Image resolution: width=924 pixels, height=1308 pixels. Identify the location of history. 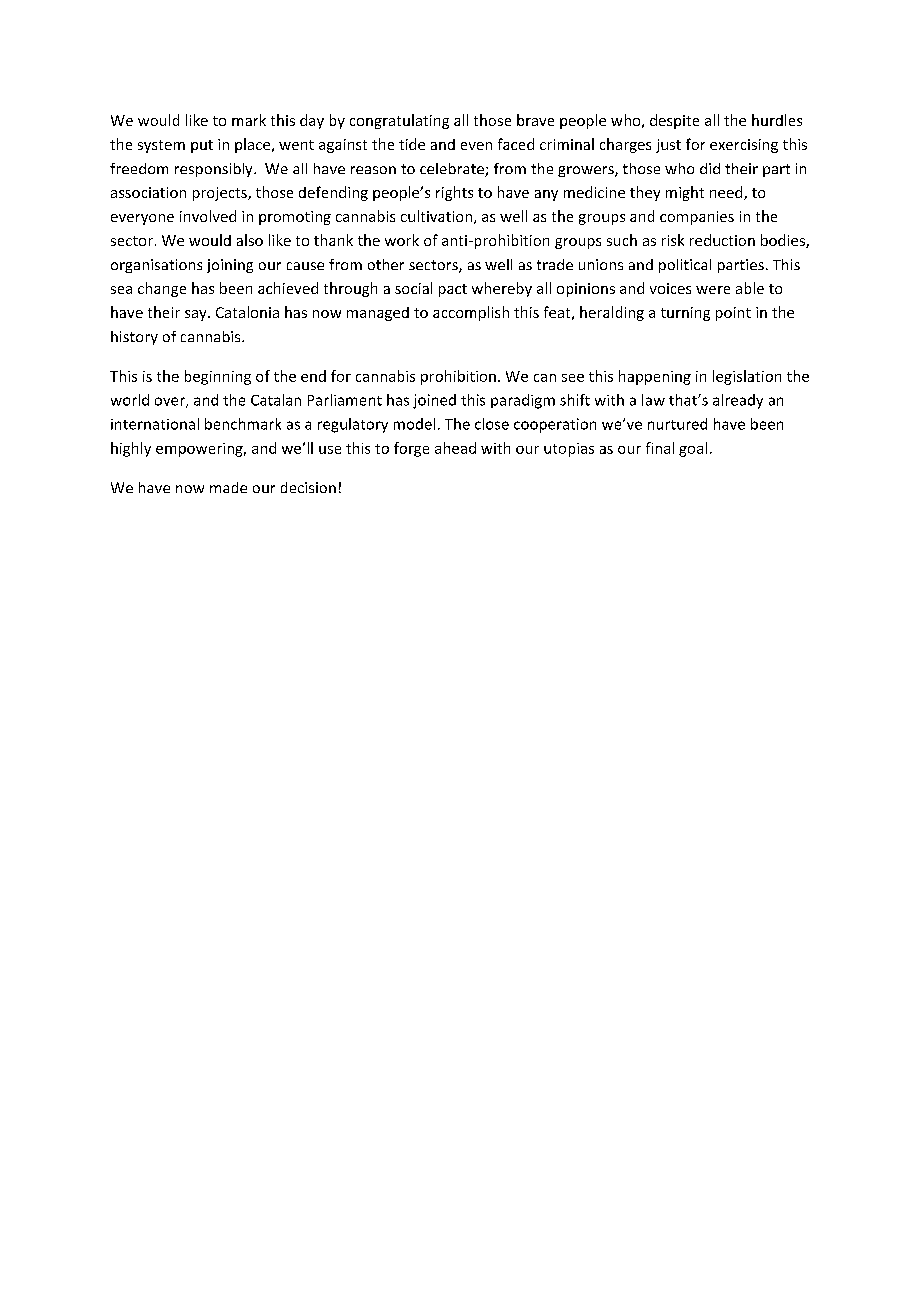
(134, 338).
